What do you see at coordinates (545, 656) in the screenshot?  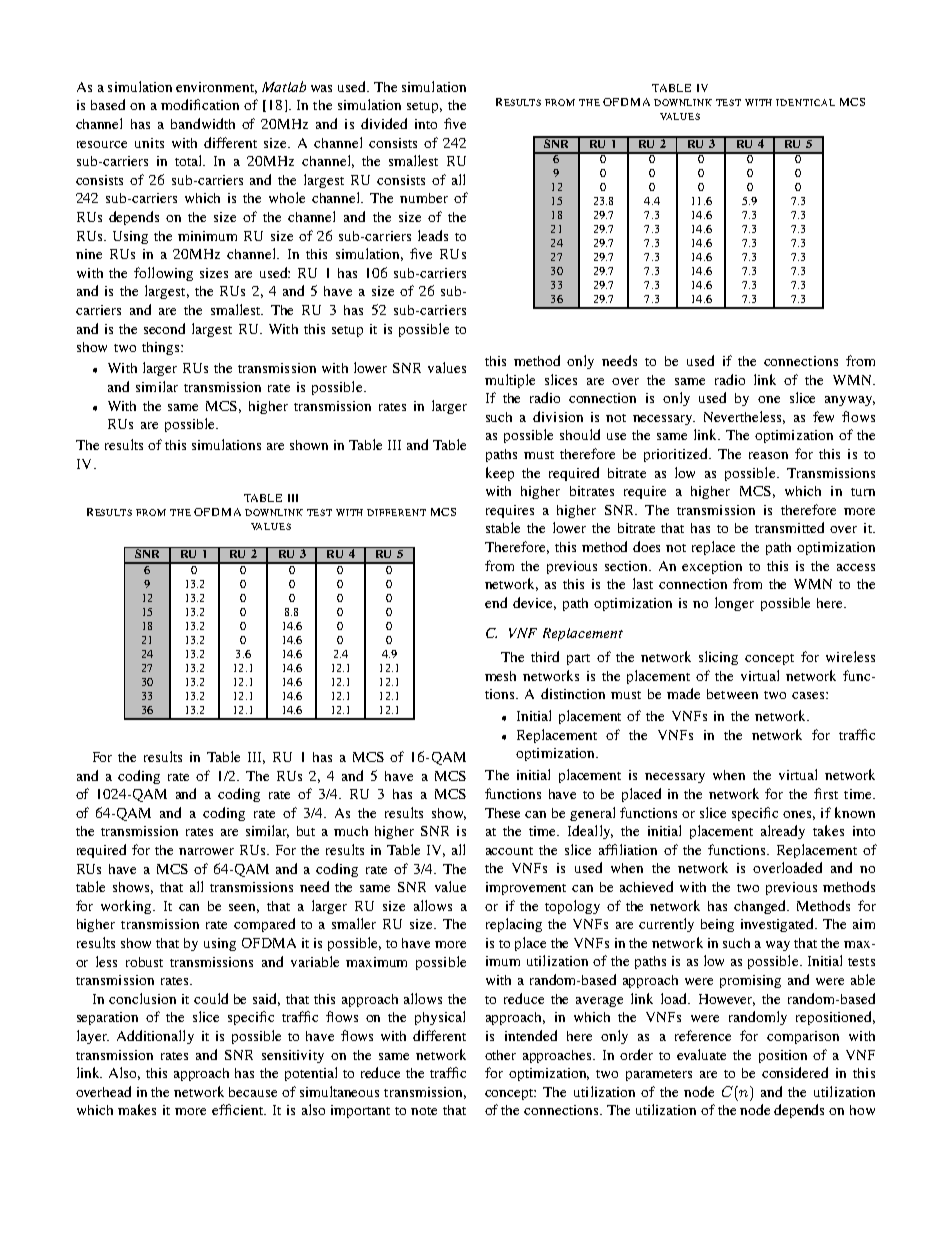 I see `third` at bounding box center [545, 656].
